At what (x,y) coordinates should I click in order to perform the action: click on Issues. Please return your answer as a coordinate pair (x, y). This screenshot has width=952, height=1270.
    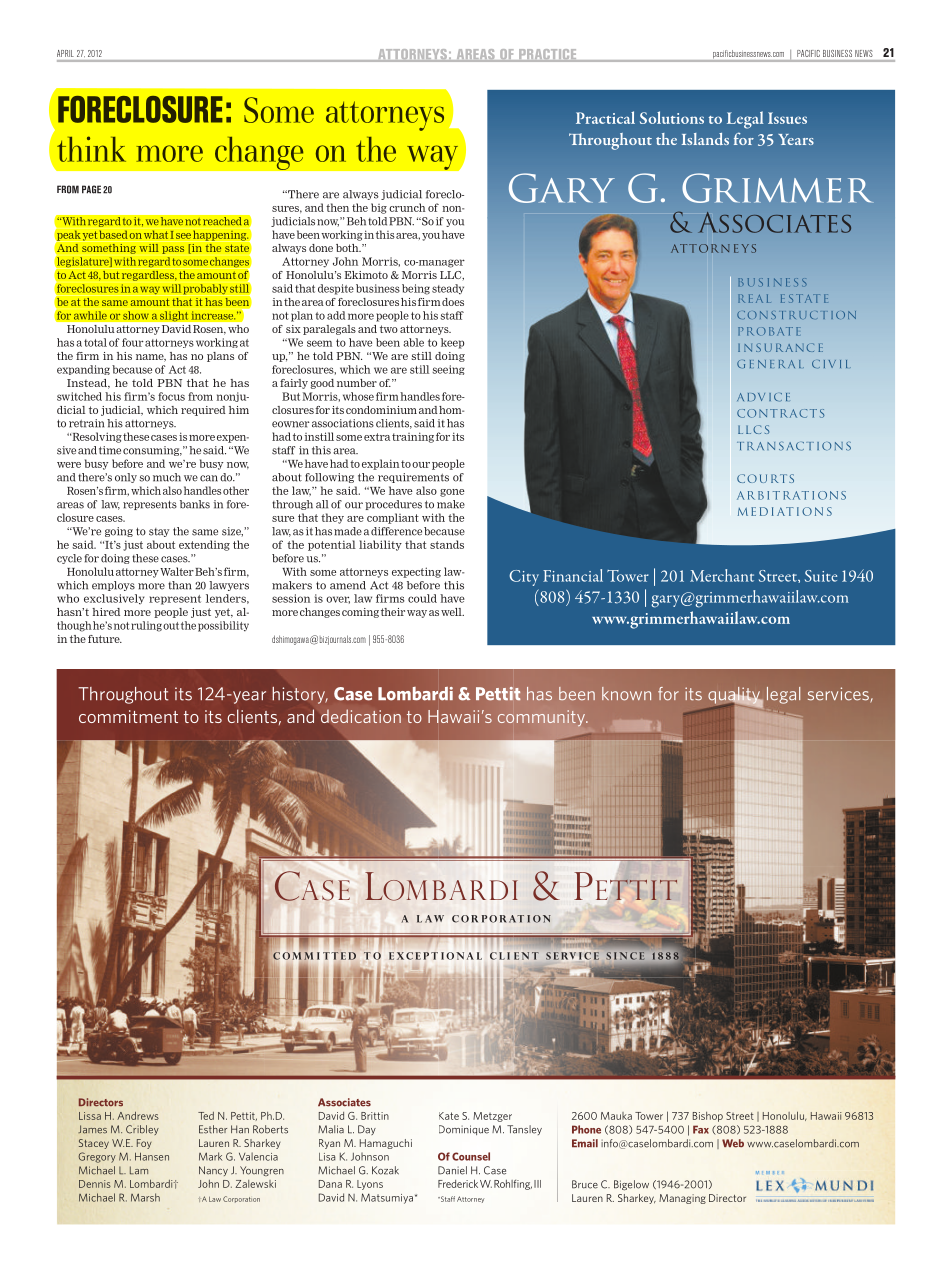
    Looking at the image, I should click on (787, 118).
